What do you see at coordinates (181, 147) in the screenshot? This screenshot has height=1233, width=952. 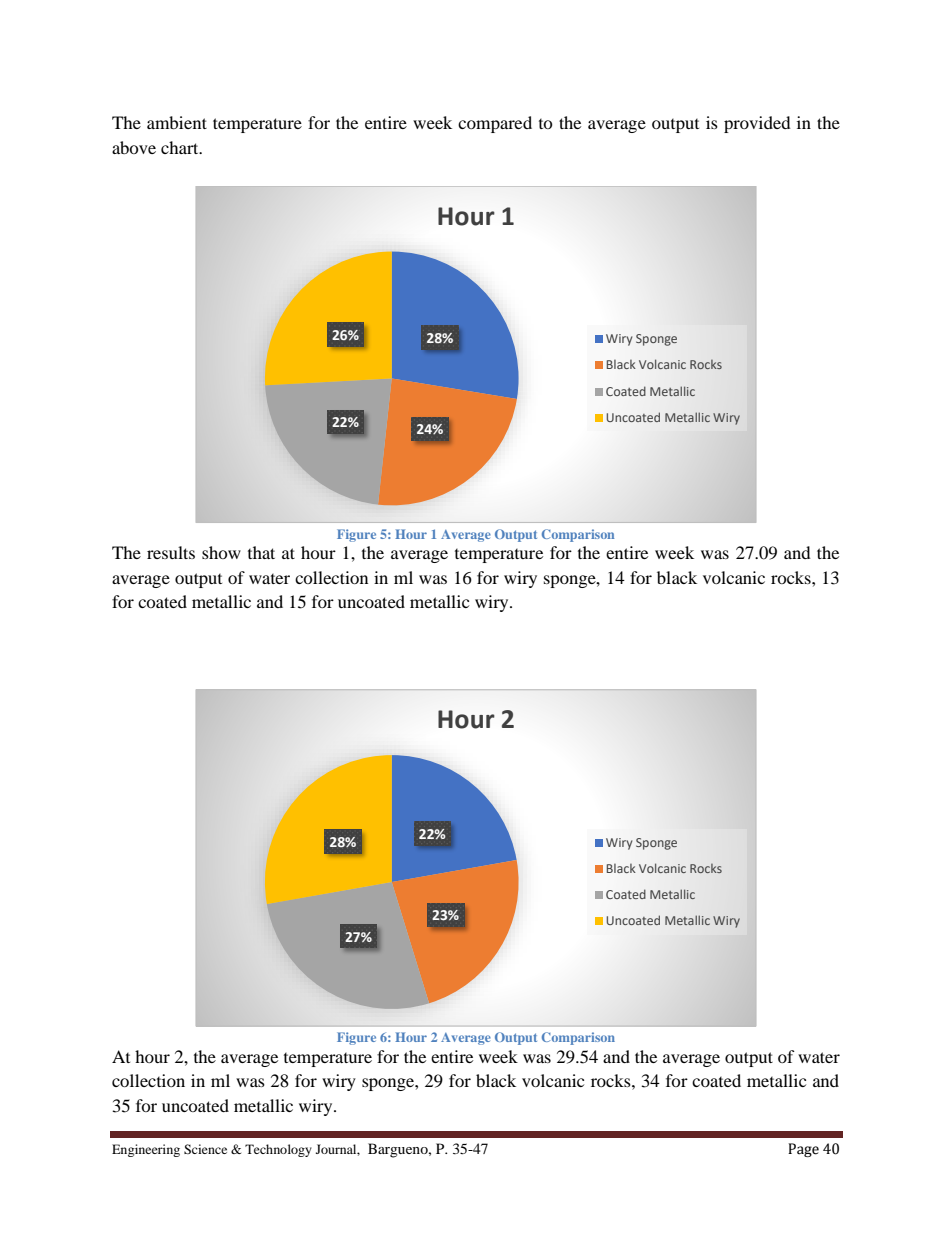 I see `chart` at bounding box center [181, 147].
